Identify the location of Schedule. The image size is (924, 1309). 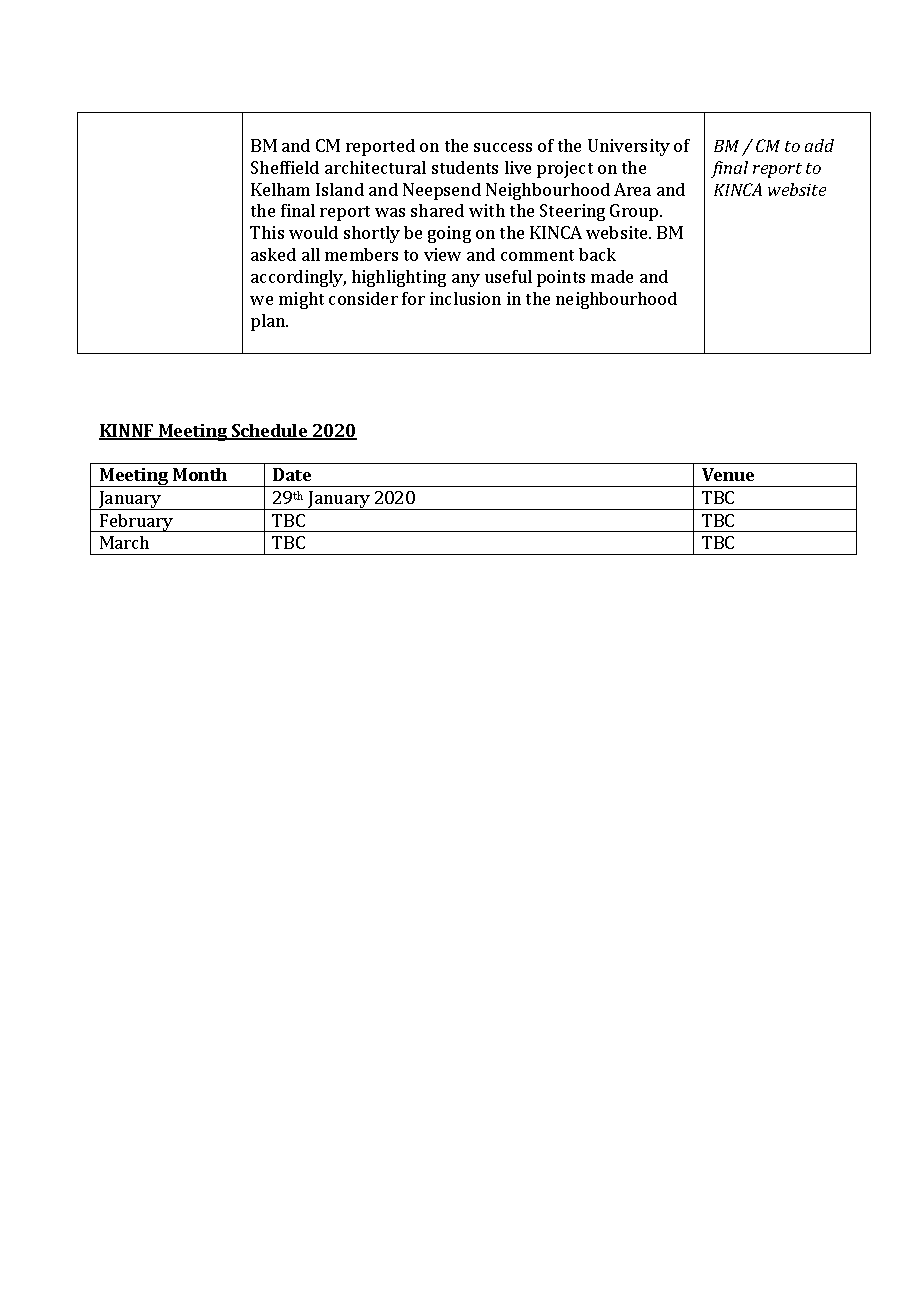
(270, 432).
